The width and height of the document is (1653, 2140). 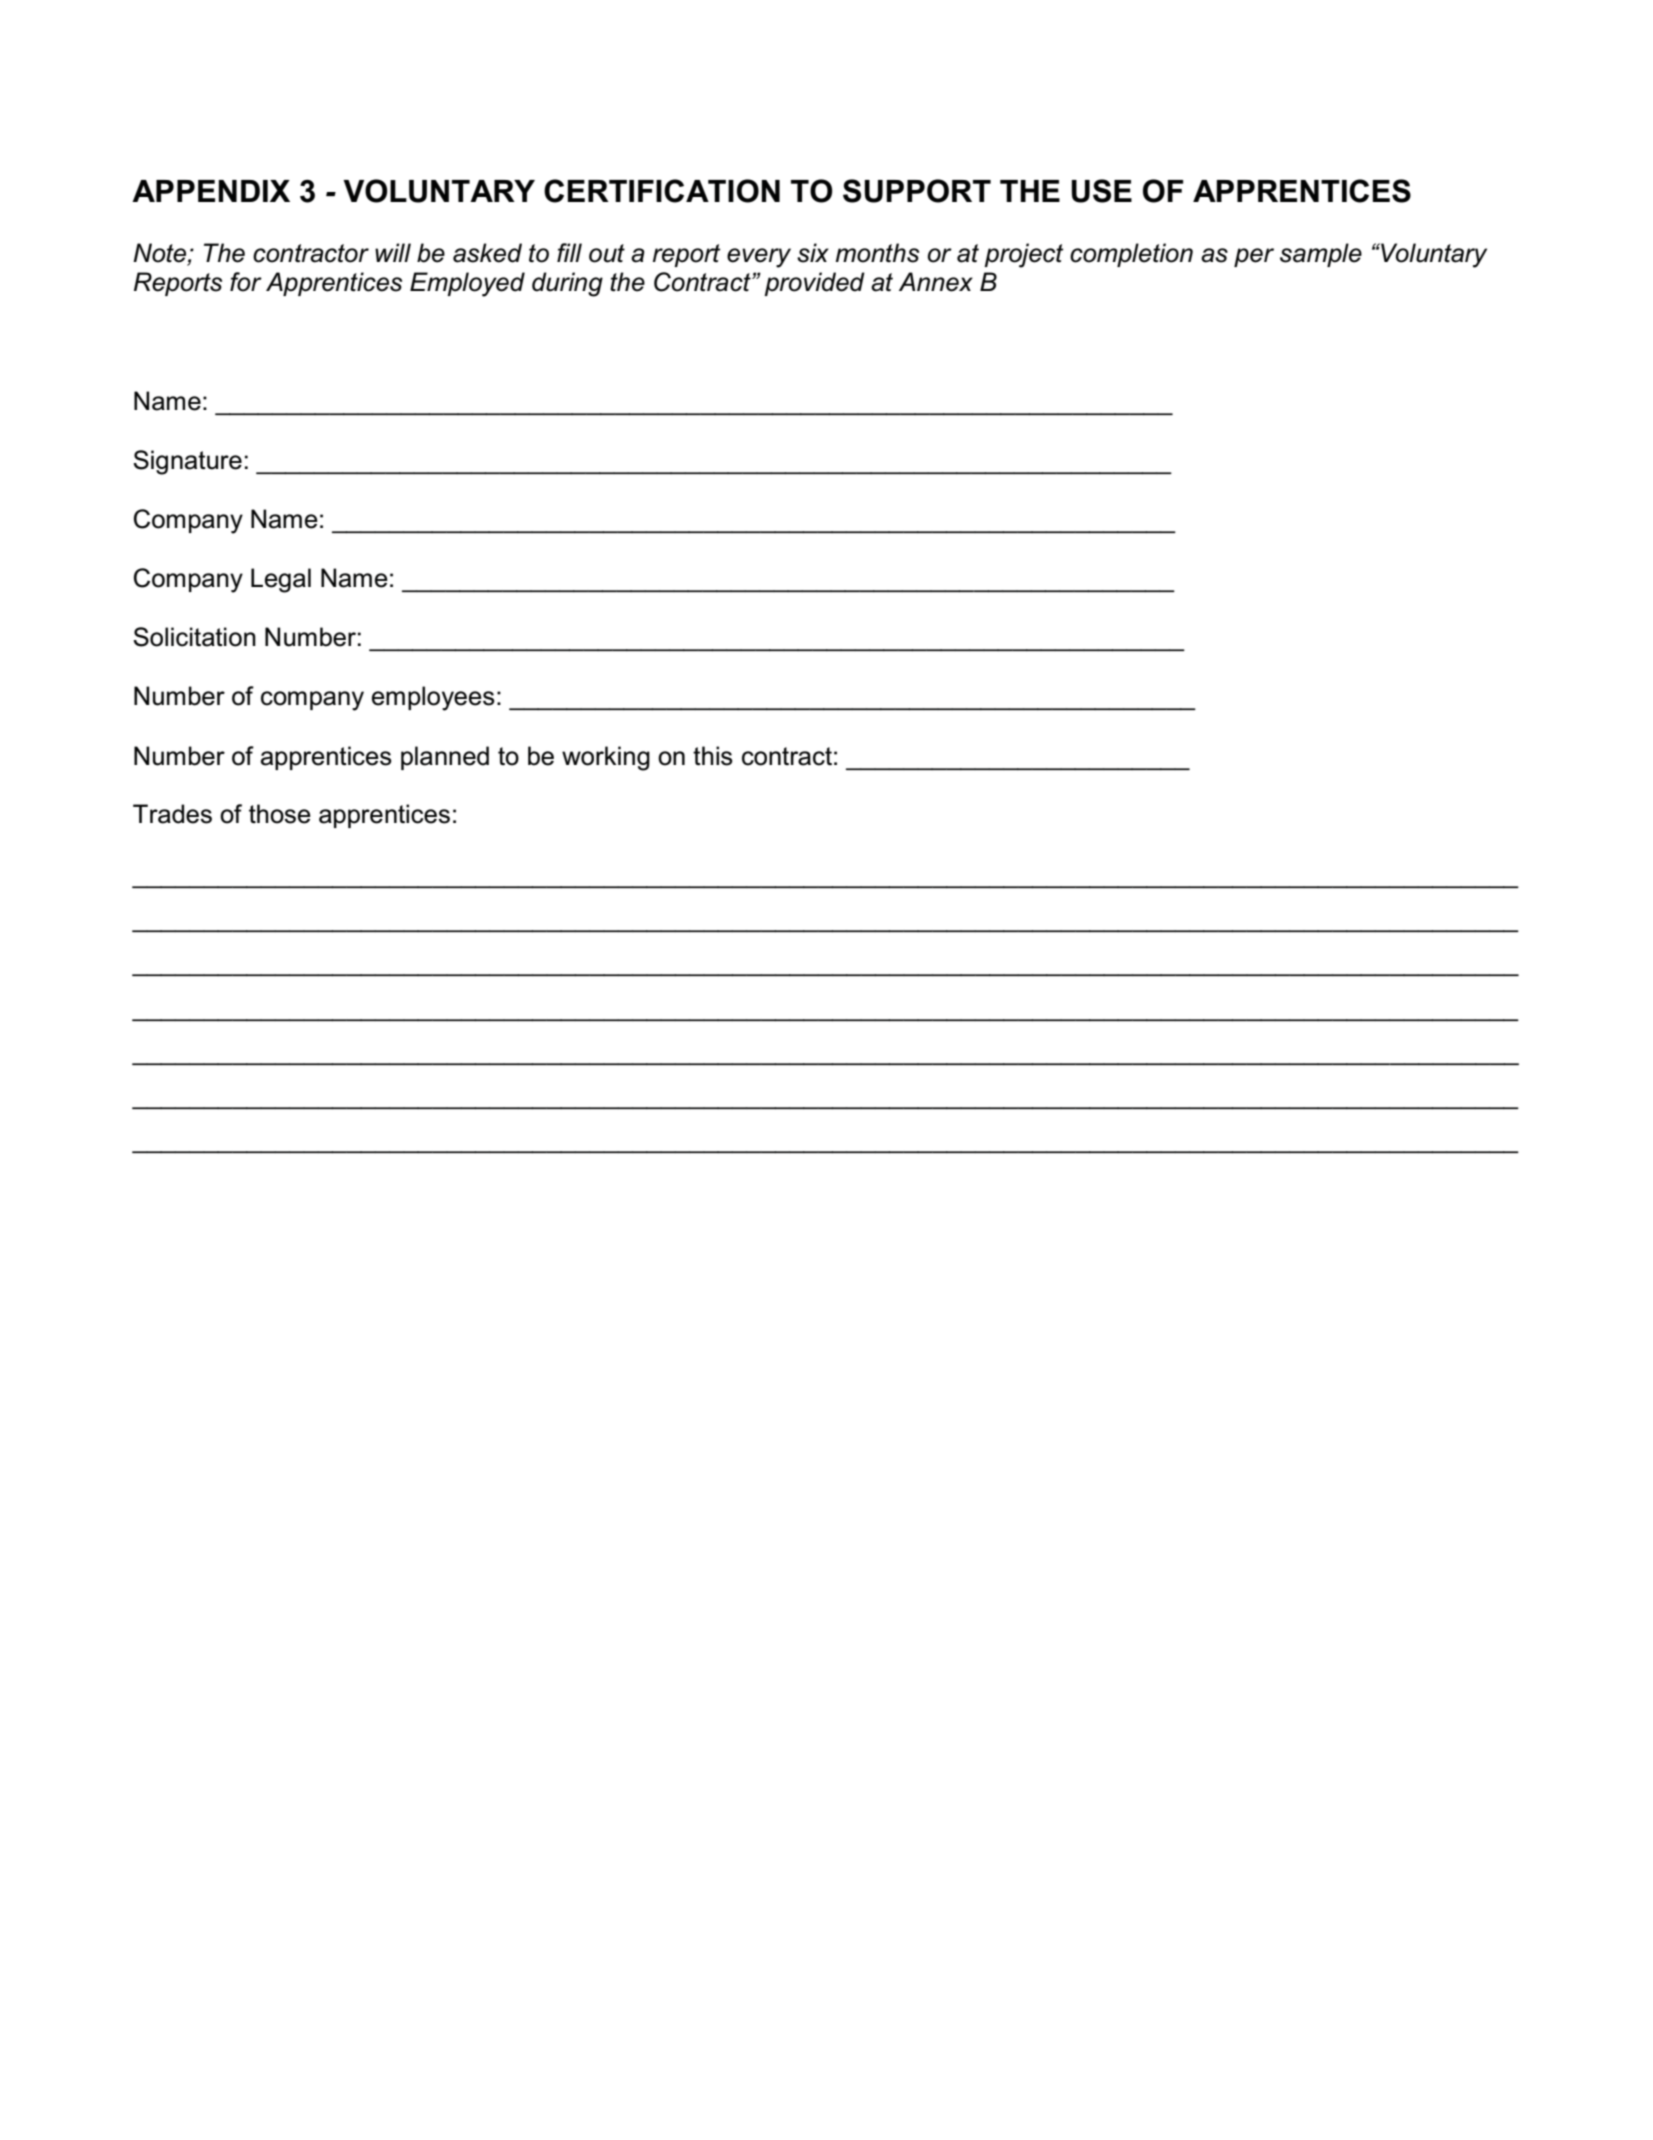 I want to click on Signature, so click(x=187, y=462).
